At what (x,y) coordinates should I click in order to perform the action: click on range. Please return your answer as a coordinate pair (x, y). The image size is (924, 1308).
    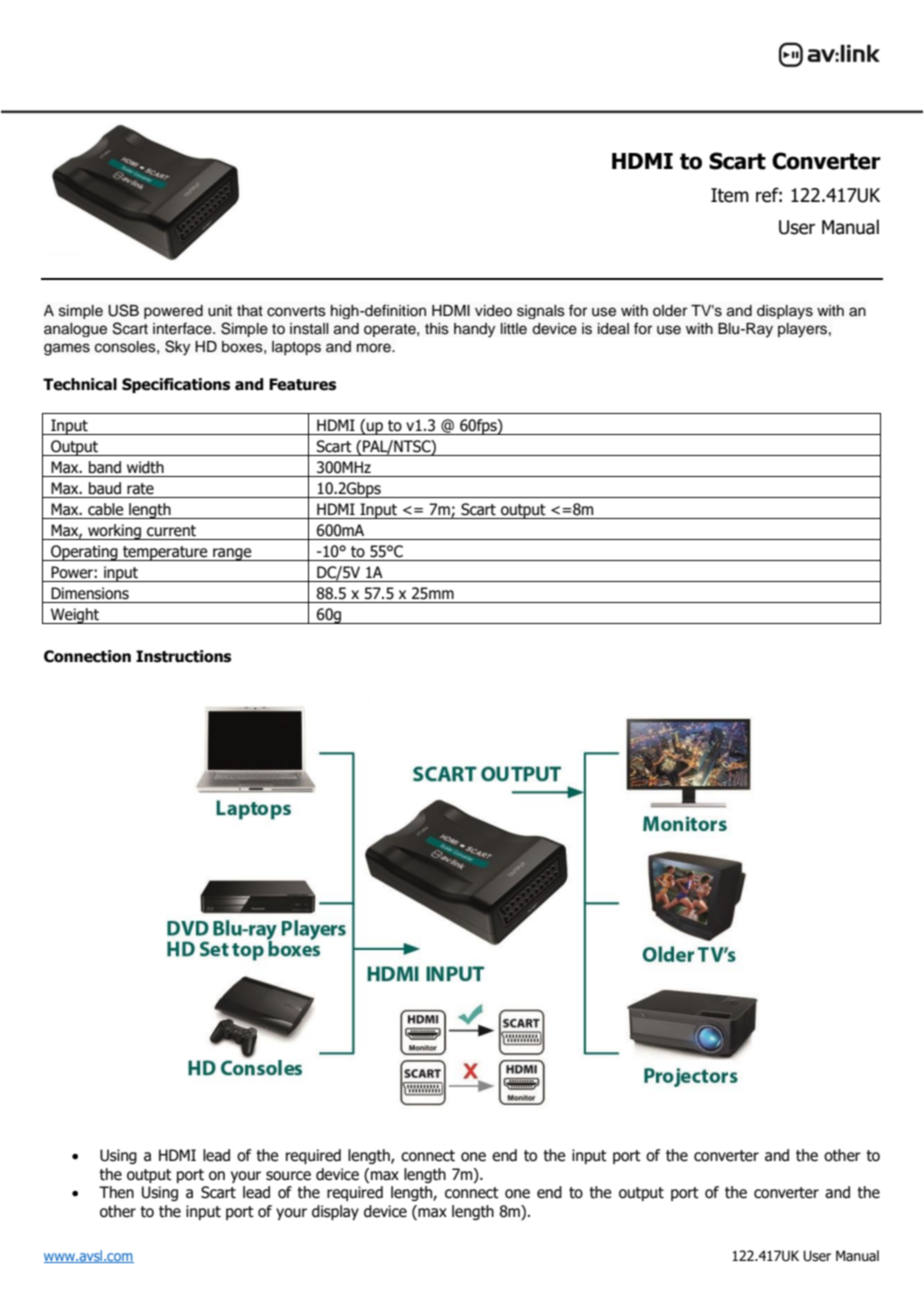
    Looking at the image, I should click on (232, 554).
